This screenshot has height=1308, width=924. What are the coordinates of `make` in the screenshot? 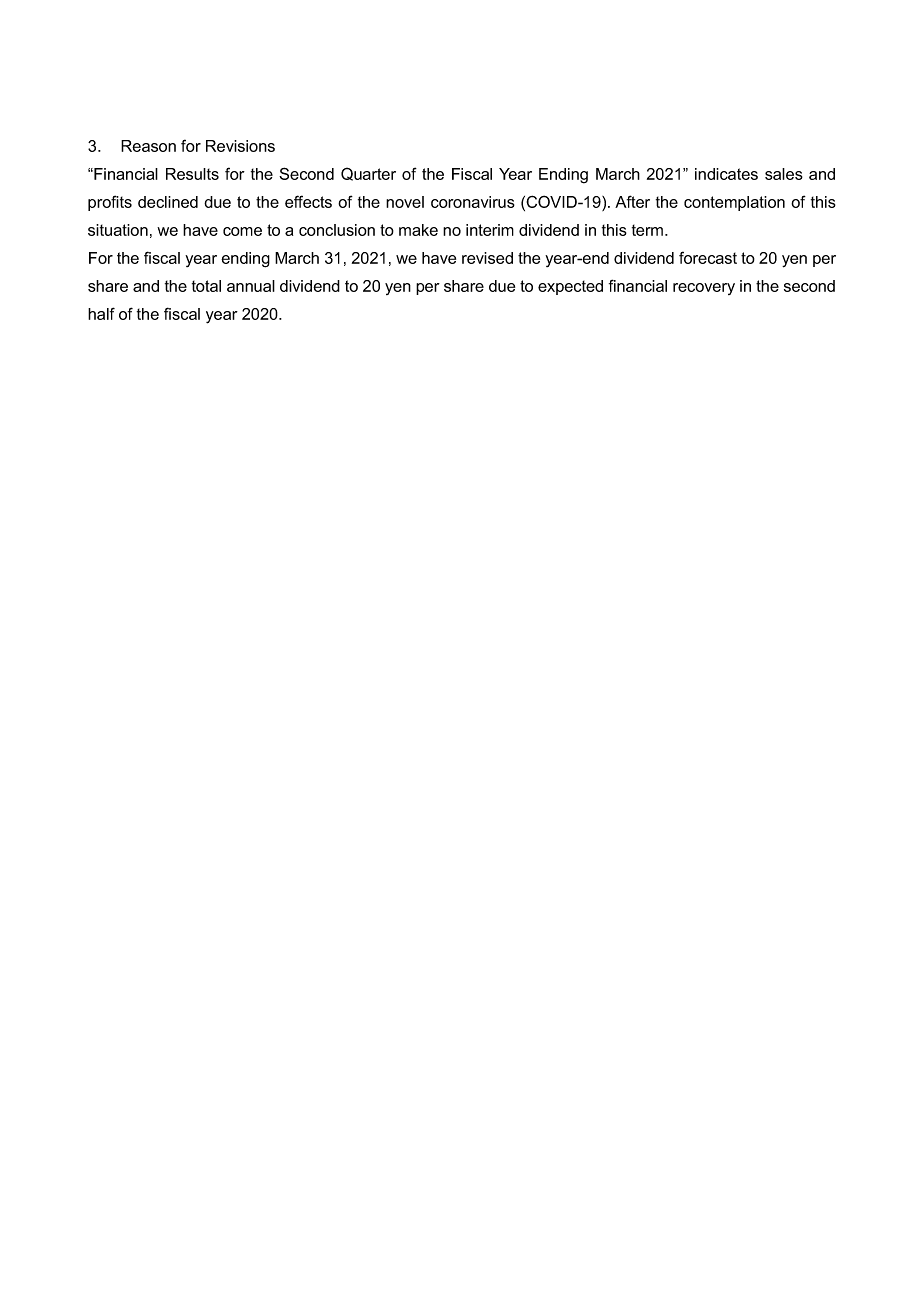 It's located at (418, 230).
